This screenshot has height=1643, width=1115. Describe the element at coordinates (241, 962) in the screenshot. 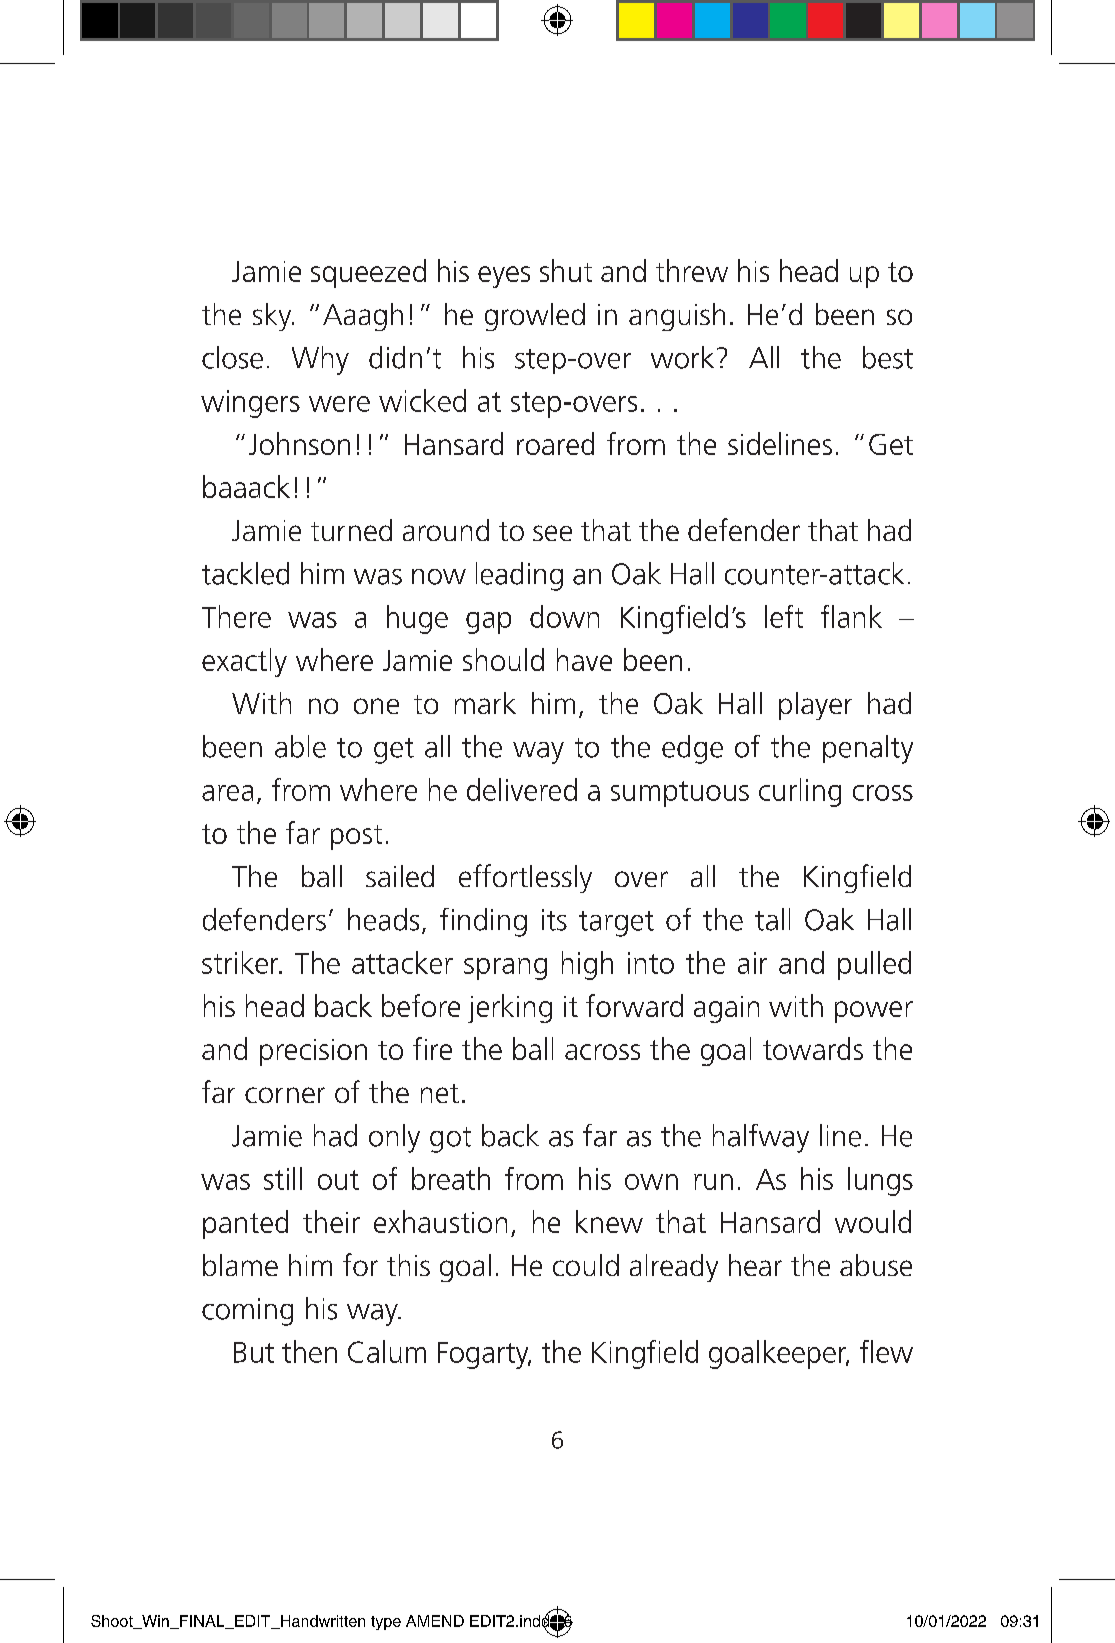

I see `striker` at that location.
